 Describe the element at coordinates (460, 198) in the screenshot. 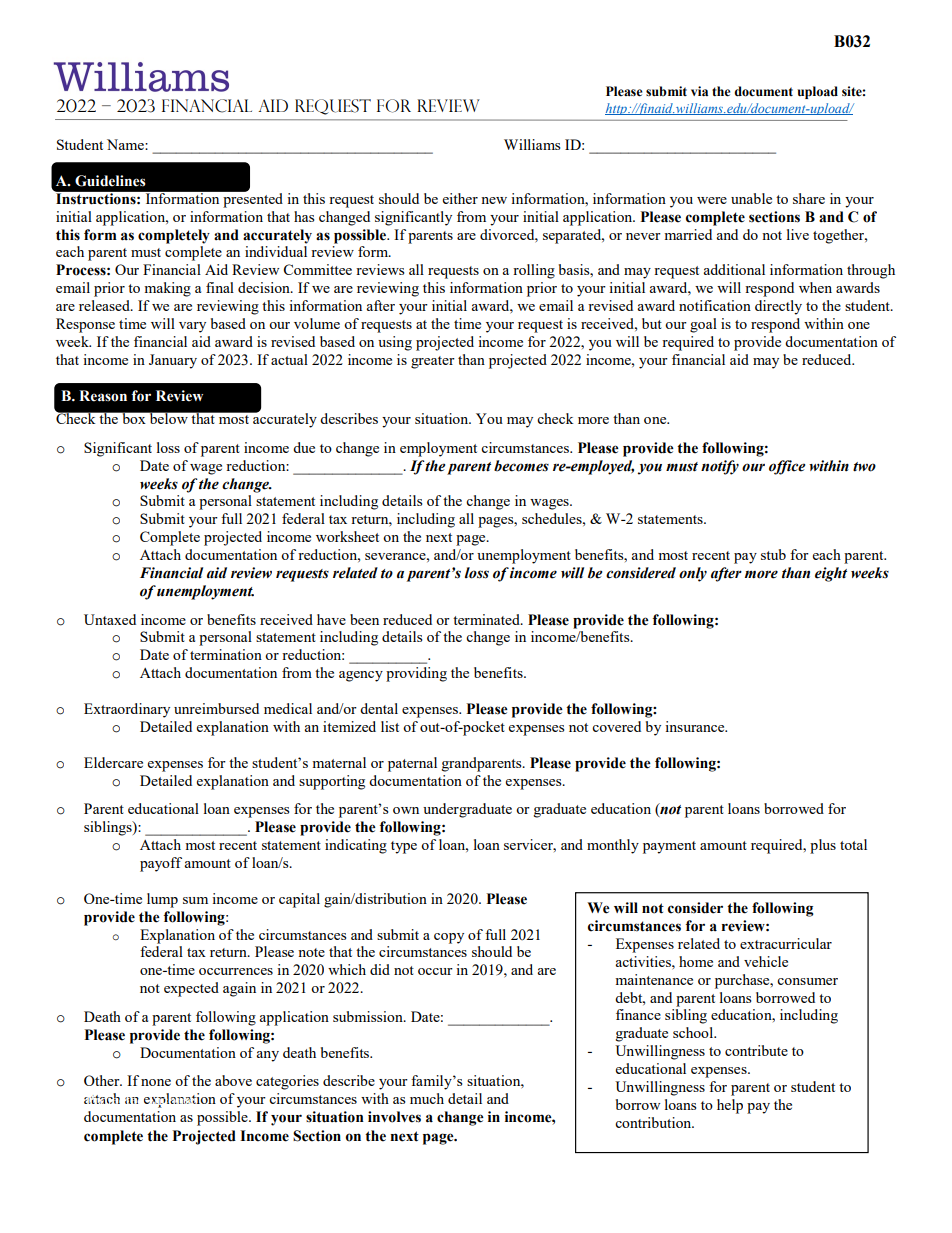

I see `either` at that location.
